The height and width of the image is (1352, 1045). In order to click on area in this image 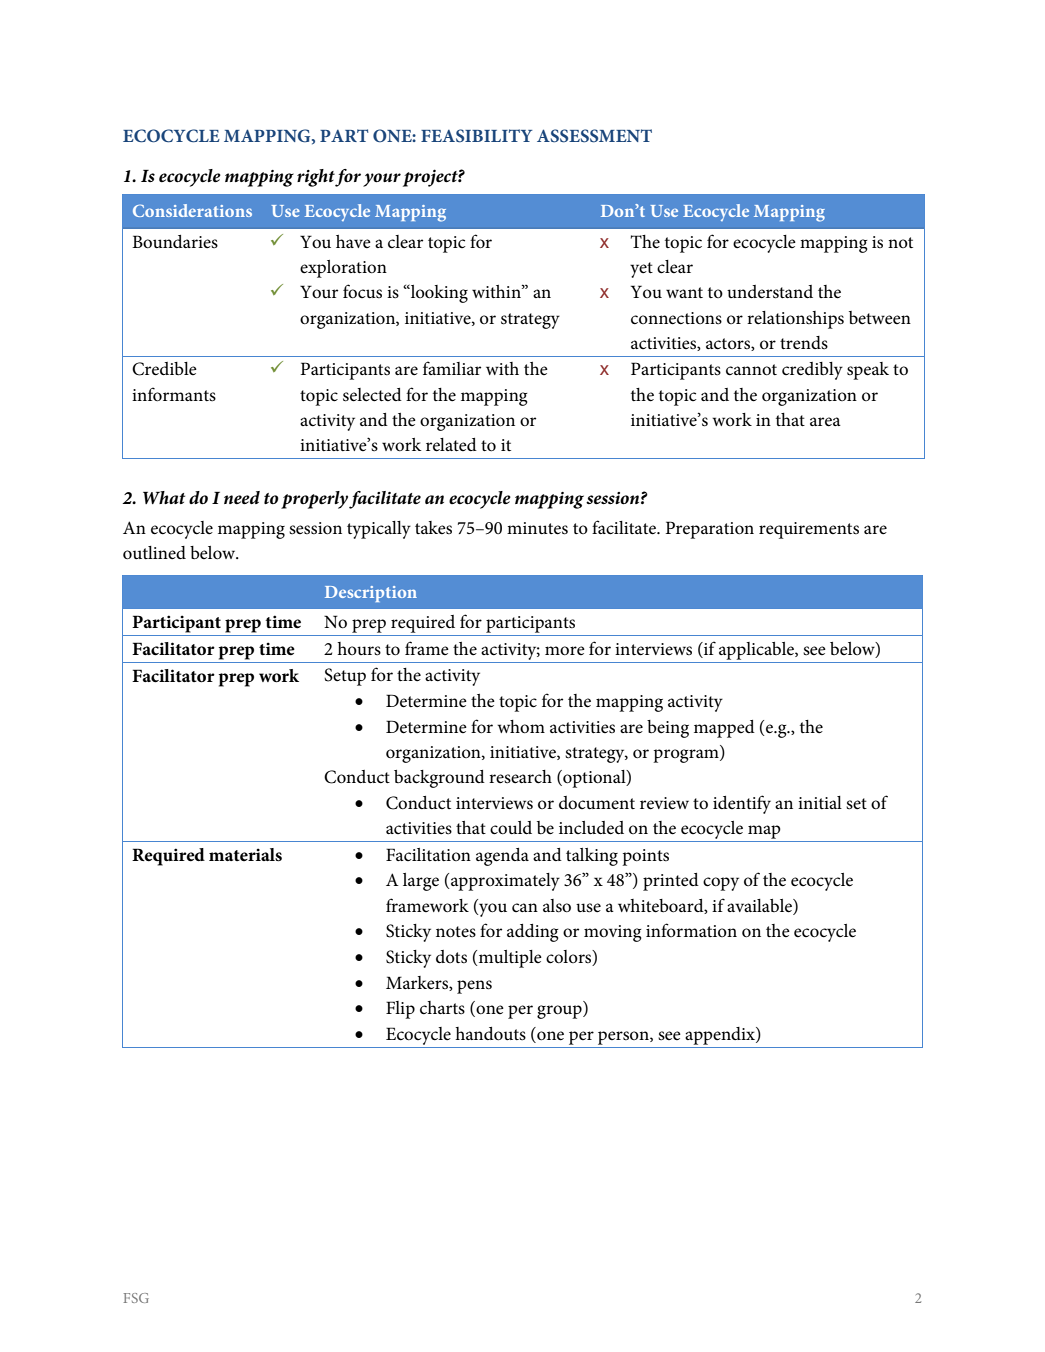, I will do `click(825, 422)`.
